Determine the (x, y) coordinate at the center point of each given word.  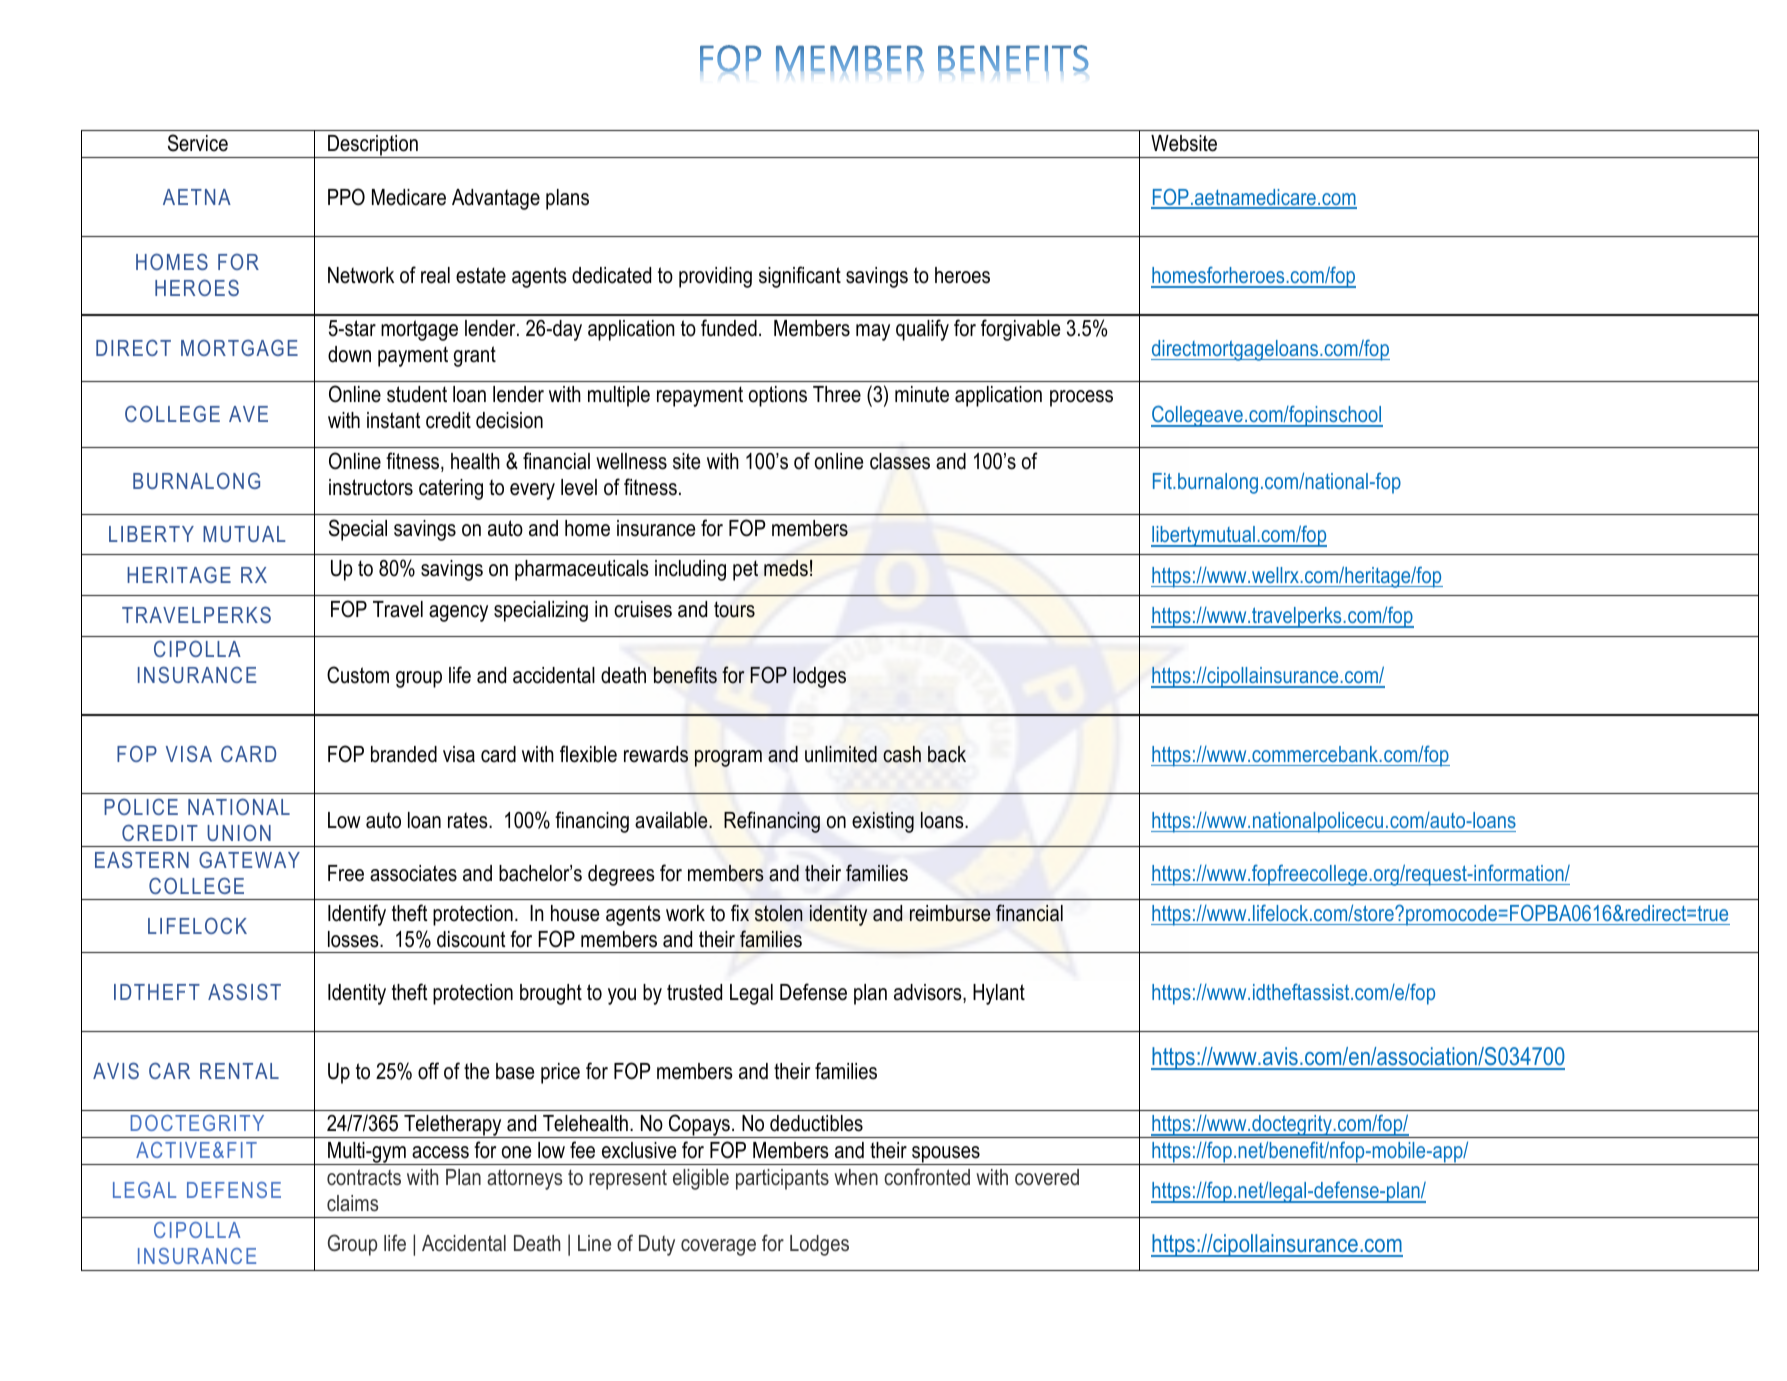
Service (198, 143)
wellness (631, 461)
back (947, 754)
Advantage (496, 199)
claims (352, 1203)
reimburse (950, 913)
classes (900, 461)
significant (800, 277)
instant (394, 420)
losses (354, 939)
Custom (358, 675)
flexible (588, 754)
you (622, 996)
